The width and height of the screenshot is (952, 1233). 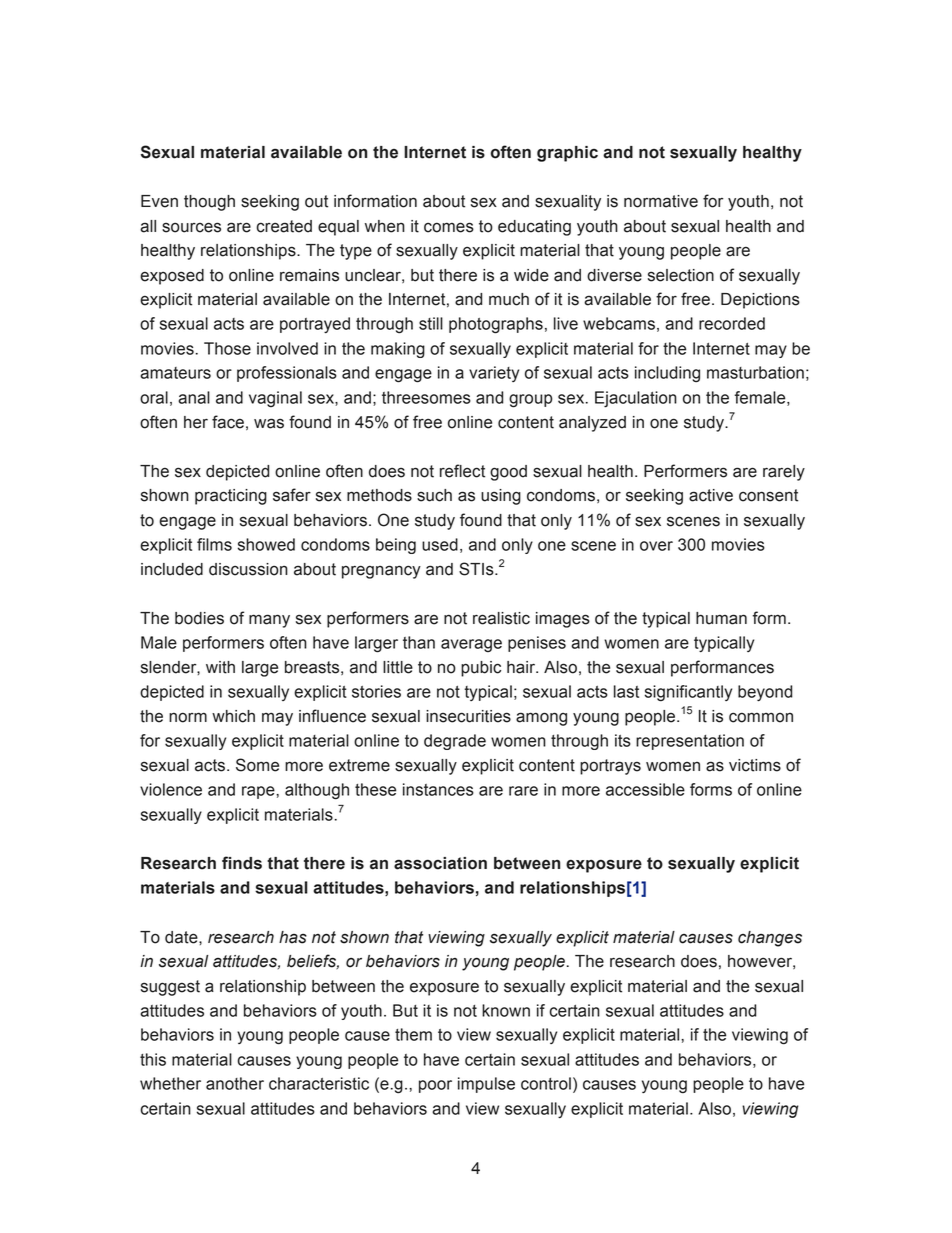 I want to click on bodies, so click(x=199, y=618).
